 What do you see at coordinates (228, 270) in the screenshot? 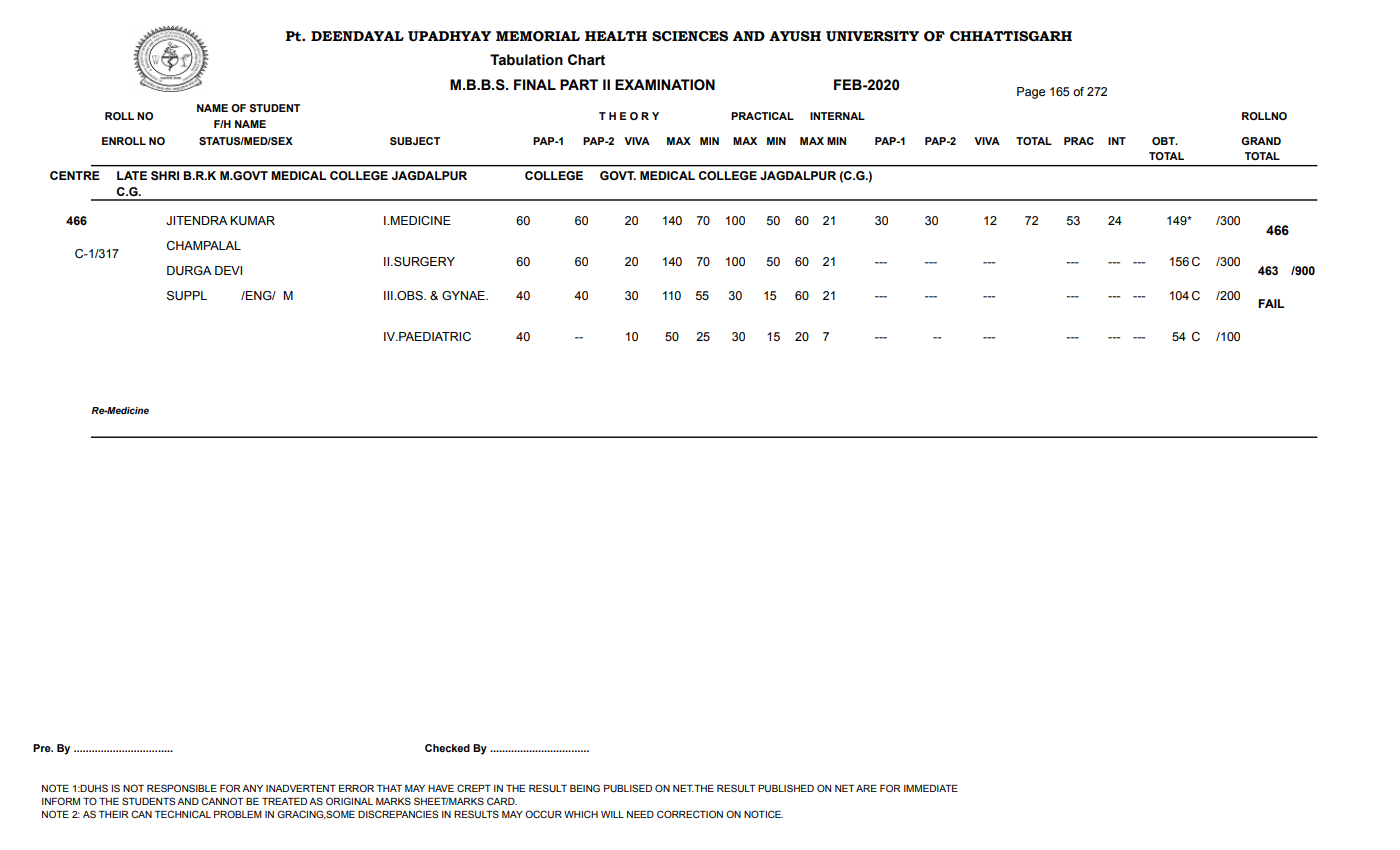
I see `DEVI` at bounding box center [228, 270].
